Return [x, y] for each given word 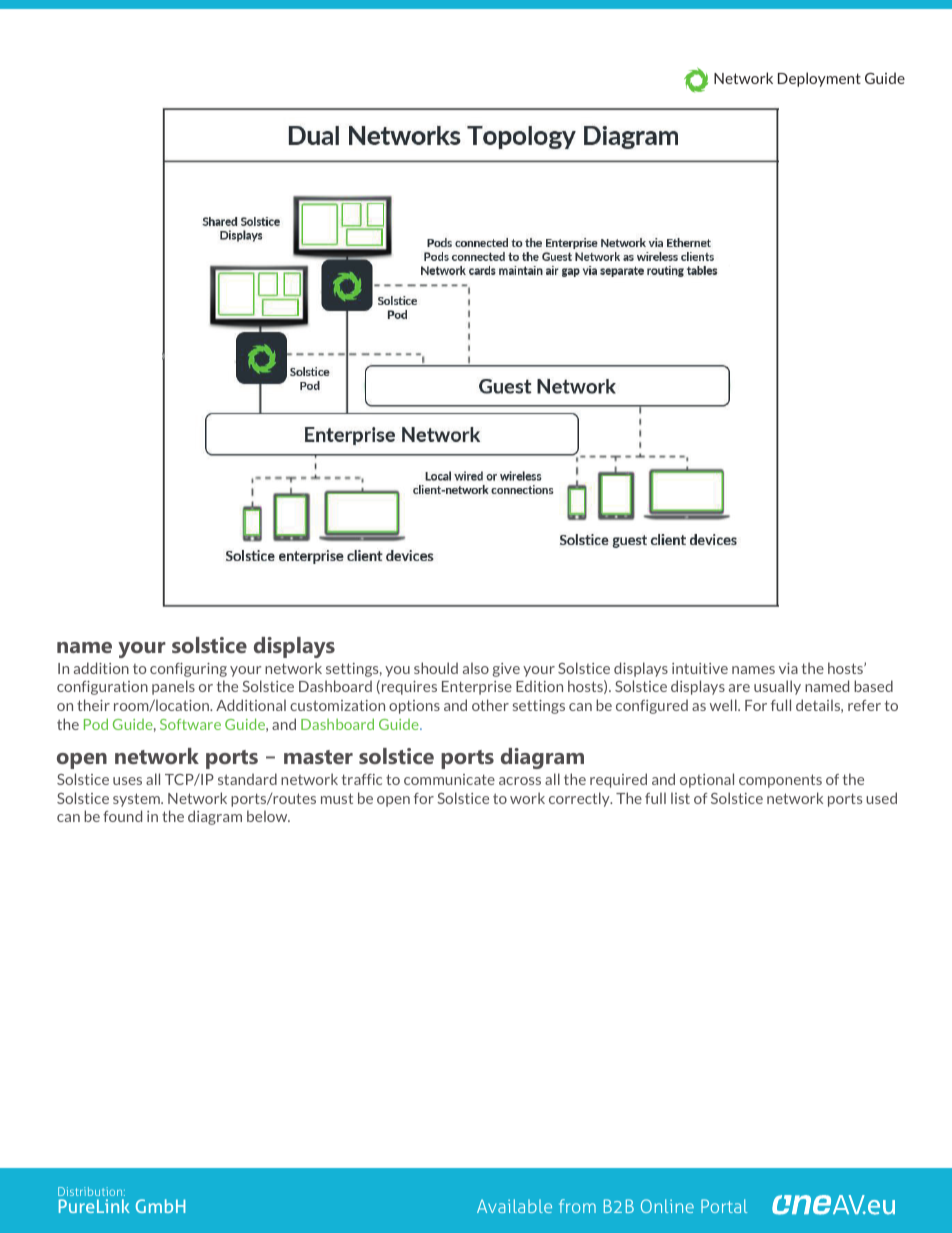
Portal [724, 1206]
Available [514, 1206]
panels [173, 687]
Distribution [91, 1191]
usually [777, 687]
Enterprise [477, 688]
